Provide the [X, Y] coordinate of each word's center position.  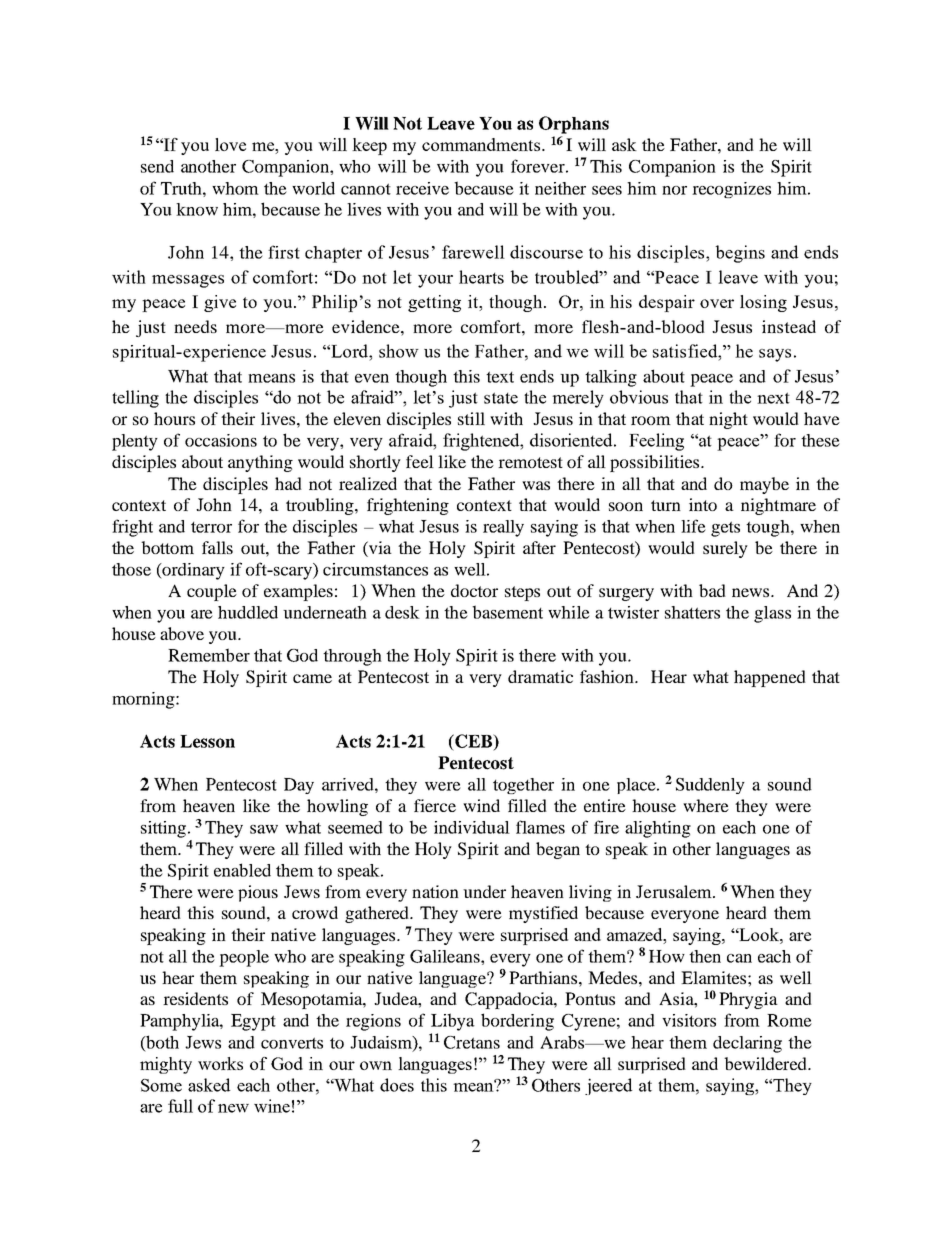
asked [209, 1085]
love [230, 144]
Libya [453, 1022]
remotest [530, 462]
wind [481, 805]
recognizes [731, 190]
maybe [764, 485]
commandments [481, 144]
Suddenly [710, 786]
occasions [221, 440]
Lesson [207, 741]
